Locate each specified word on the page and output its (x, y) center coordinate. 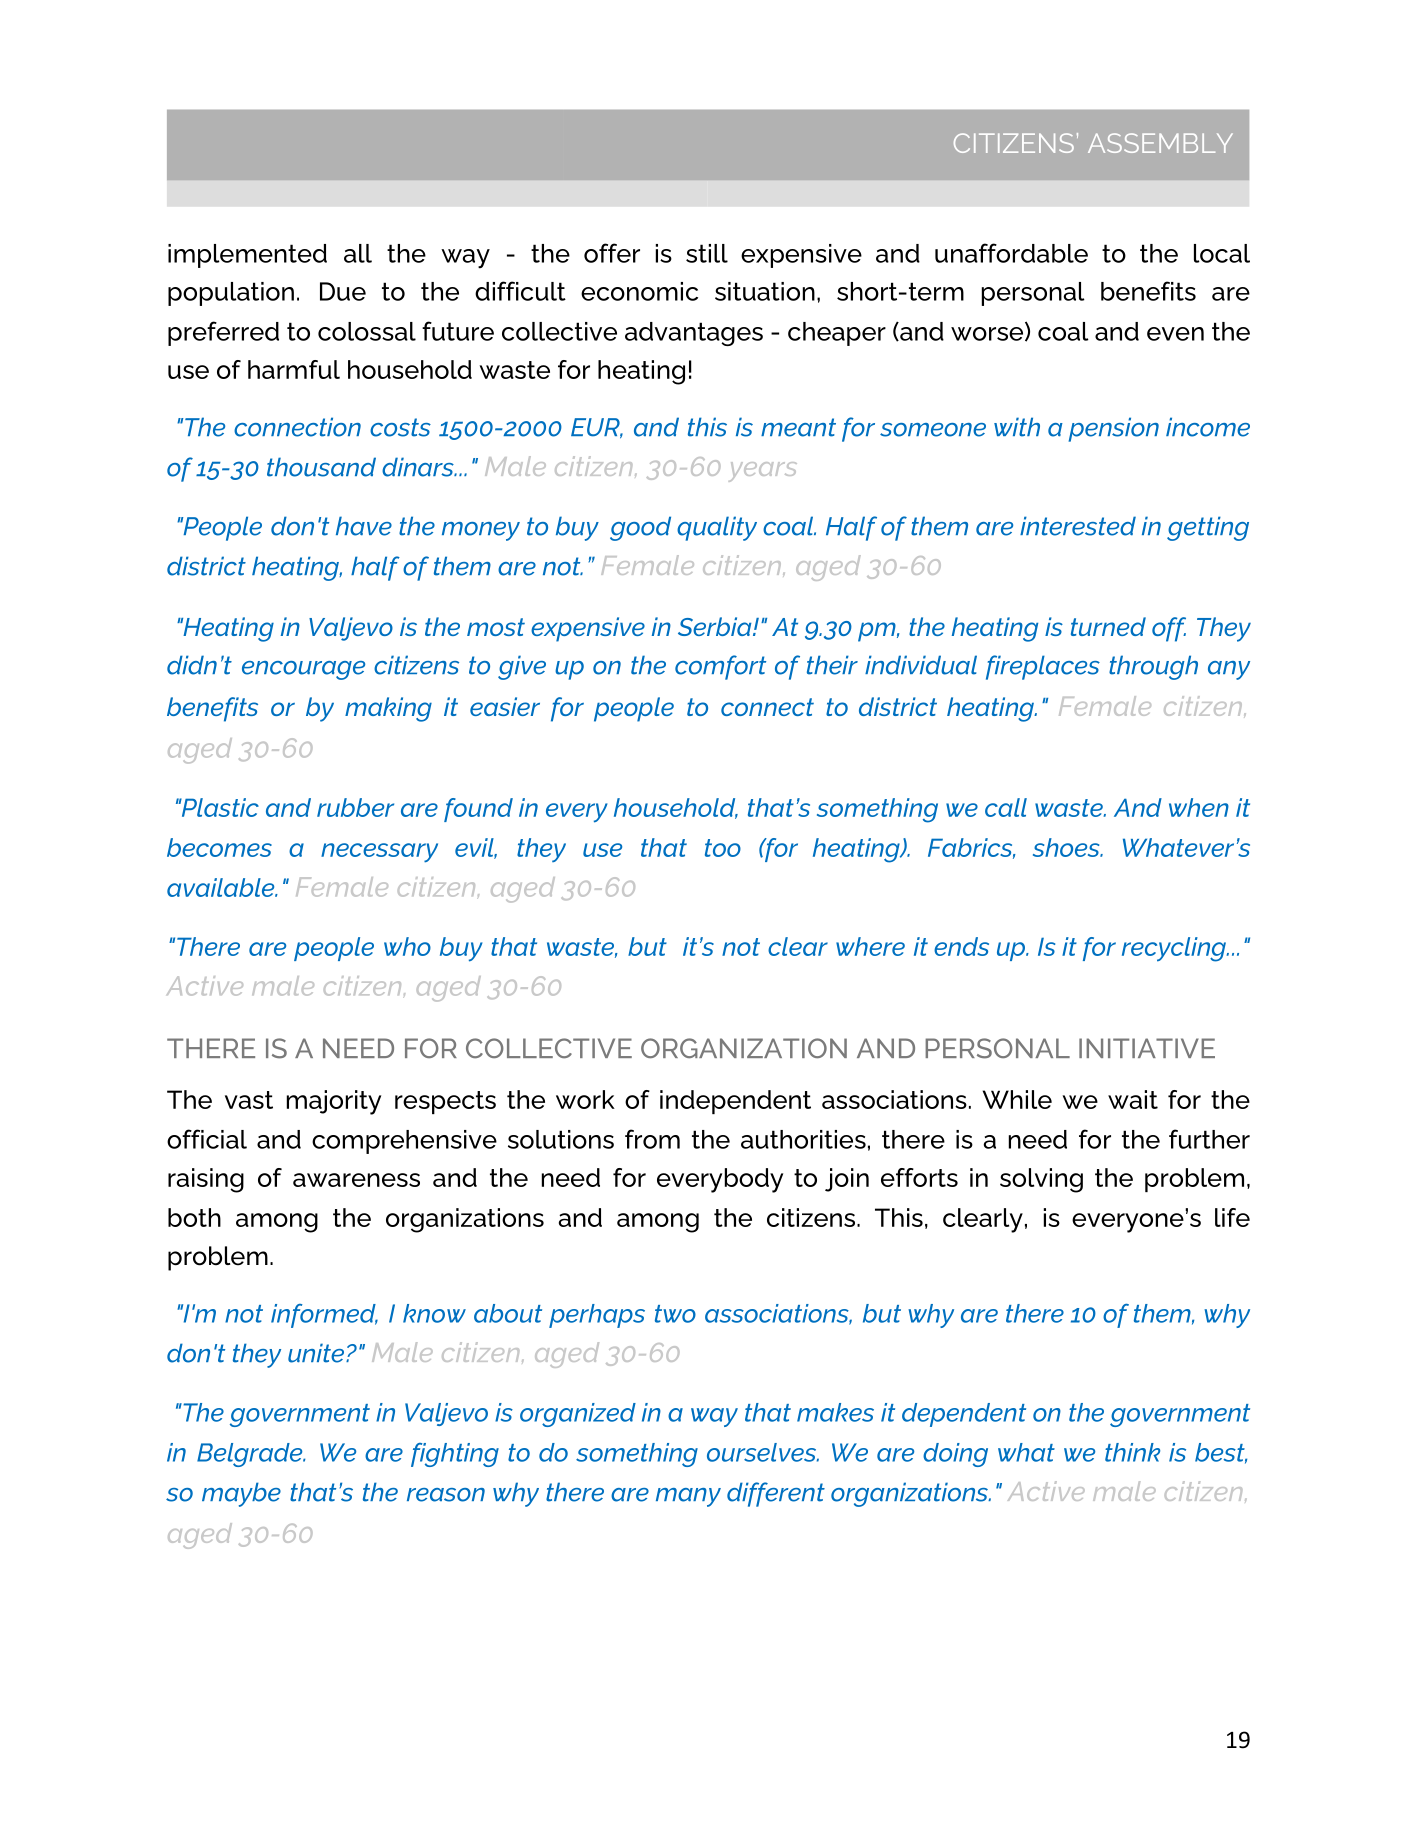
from (652, 1139)
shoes (1067, 847)
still (707, 253)
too (723, 848)
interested (1078, 526)
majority (334, 1102)
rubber (355, 807)
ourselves (763, 1452)
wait (1133, 1099)
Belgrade (251, 1455)
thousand (321, 467)
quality (717, 528)
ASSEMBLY (1160, 143)
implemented (247, 256)
